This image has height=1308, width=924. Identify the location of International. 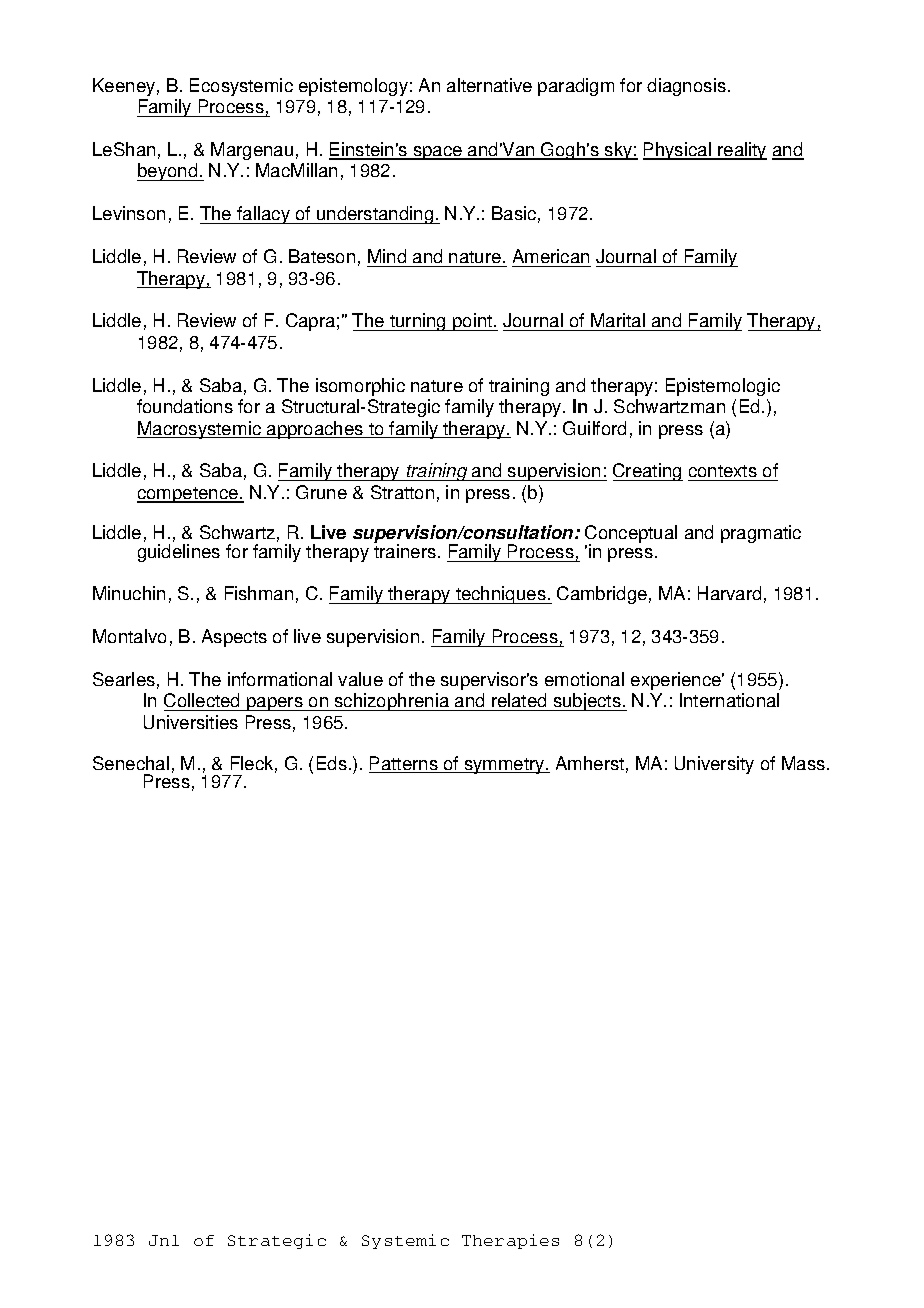
(729, 700).
